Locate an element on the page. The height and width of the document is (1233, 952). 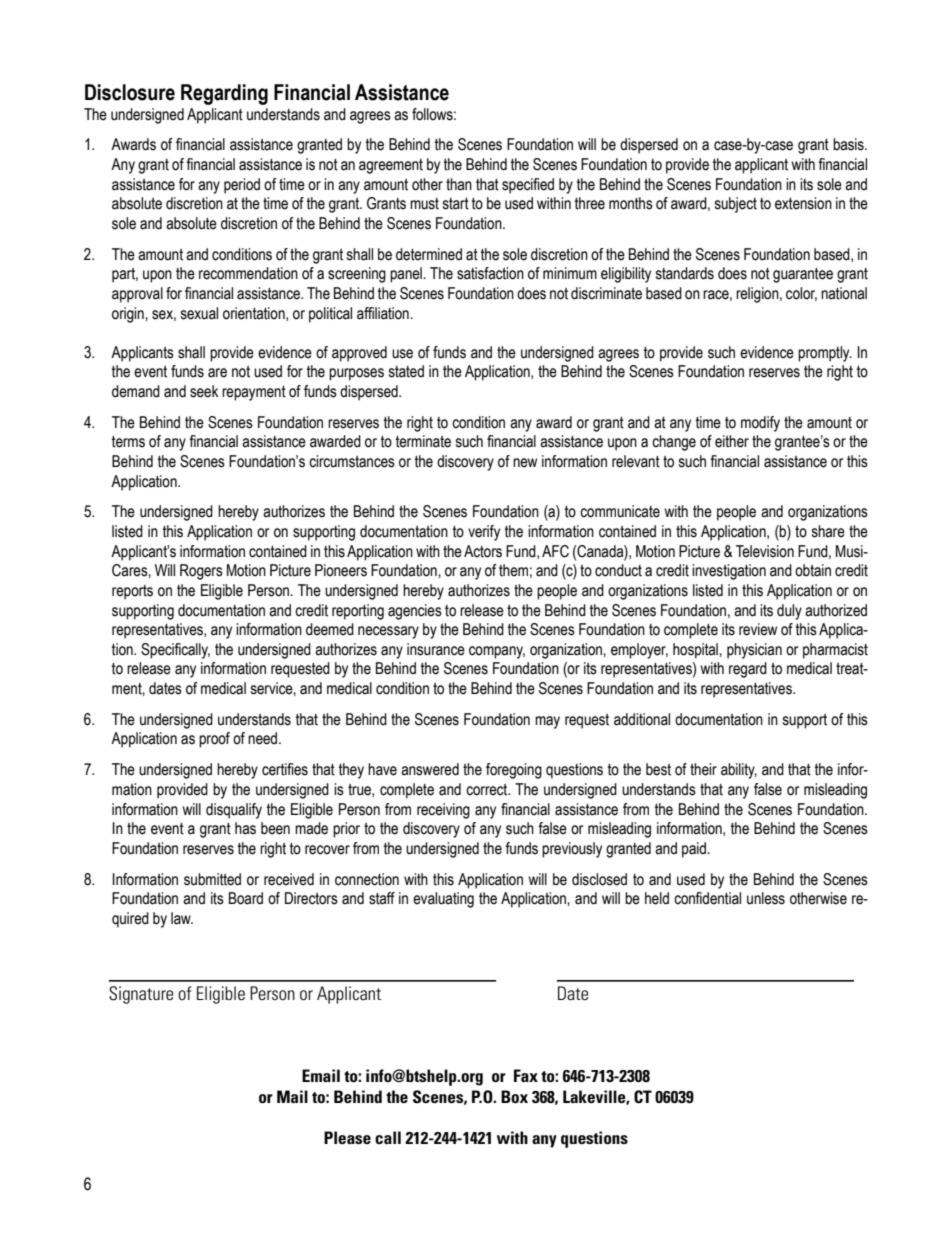
seek is located at coordinates (204, 391).
